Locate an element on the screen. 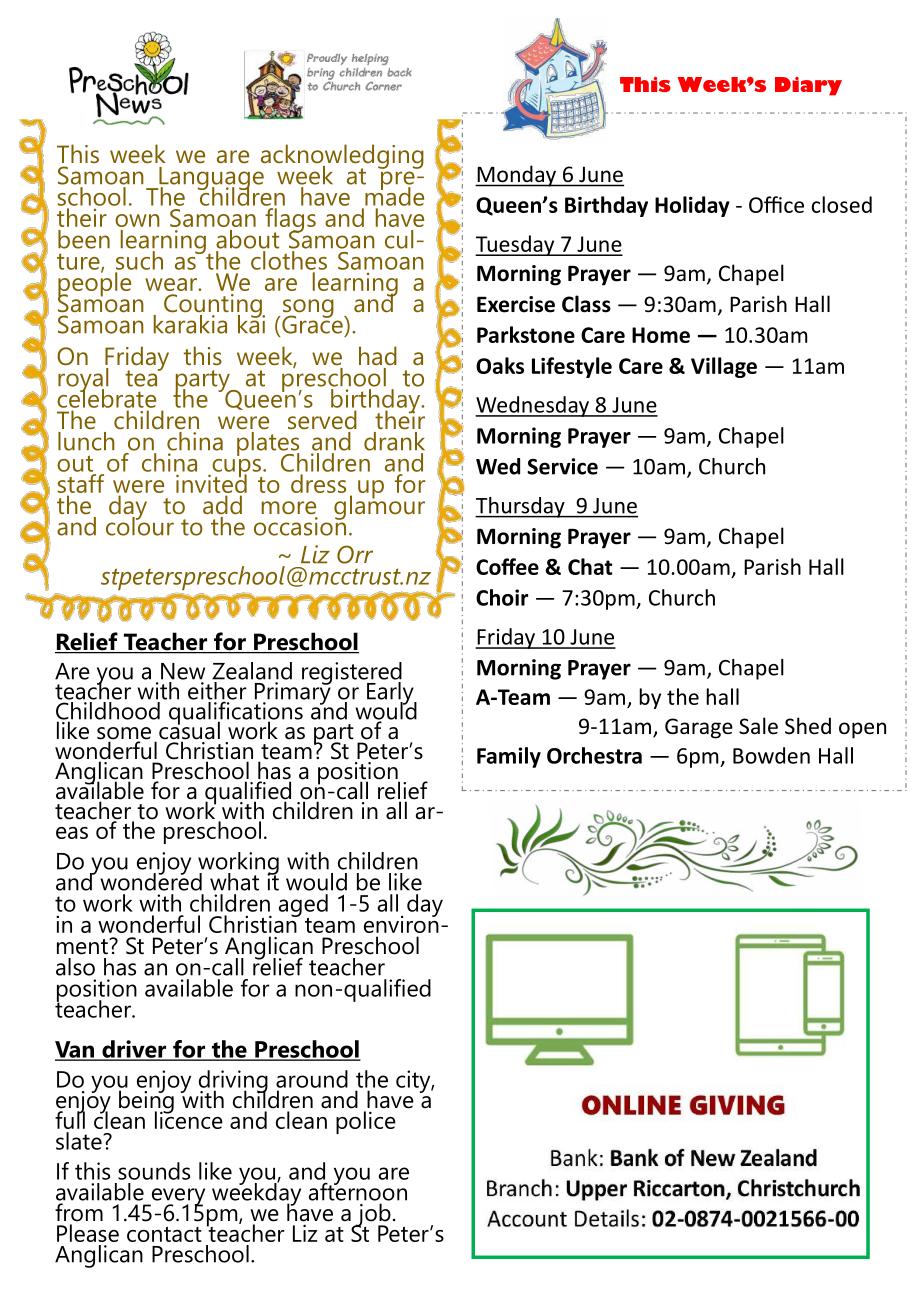  Sale is located at coordinates (758, 726).
